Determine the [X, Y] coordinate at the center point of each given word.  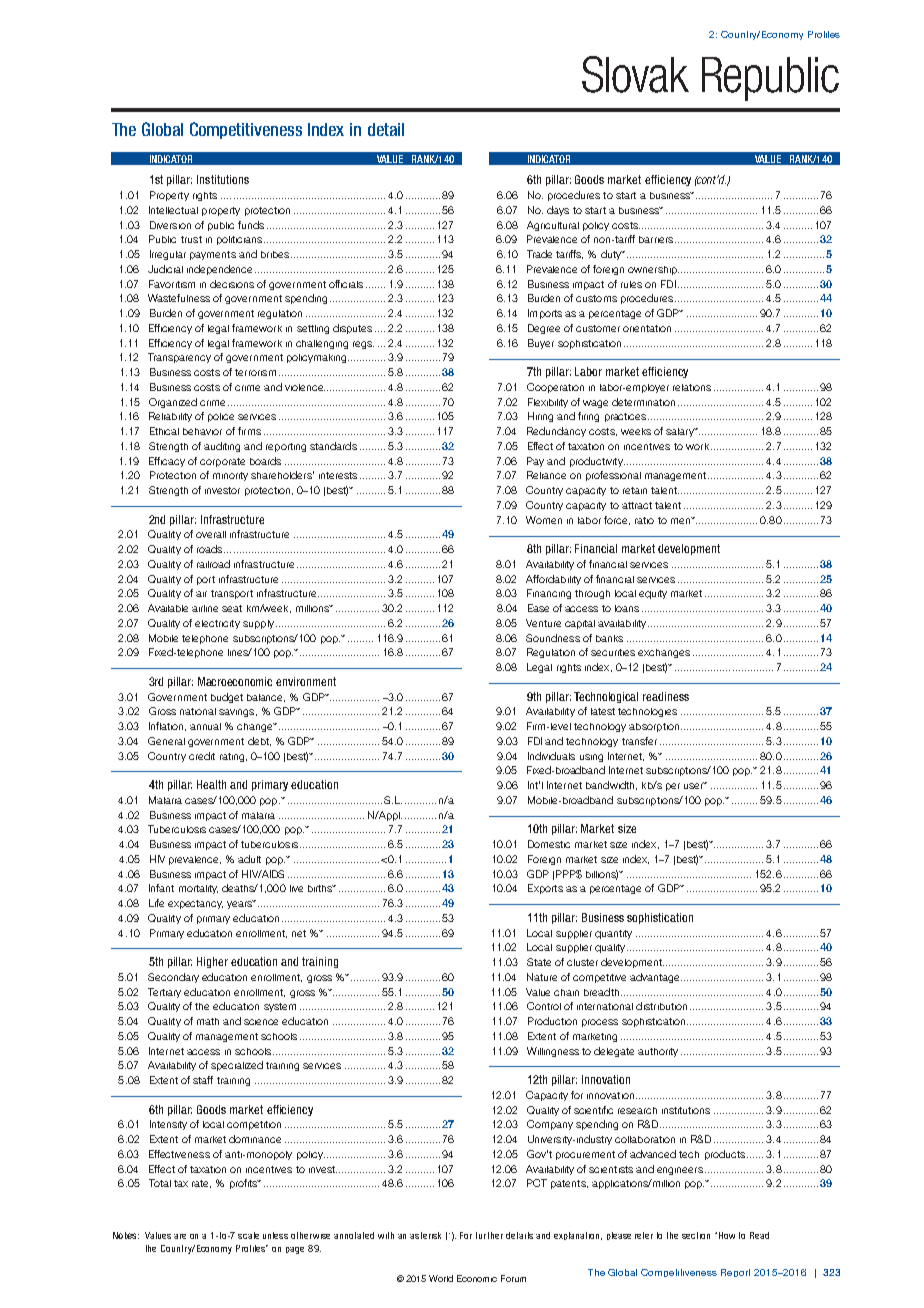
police [221, 417]
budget [227, 698]
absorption [654, 727]
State [539, 962]
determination [643, 402]
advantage [656, 978]
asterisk [425, 1235]
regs [363, 345]
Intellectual [173, 210]
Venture [543, 623]
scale [248, 1235]
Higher [212, 962]
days [558, 211]
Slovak [635, 74]
